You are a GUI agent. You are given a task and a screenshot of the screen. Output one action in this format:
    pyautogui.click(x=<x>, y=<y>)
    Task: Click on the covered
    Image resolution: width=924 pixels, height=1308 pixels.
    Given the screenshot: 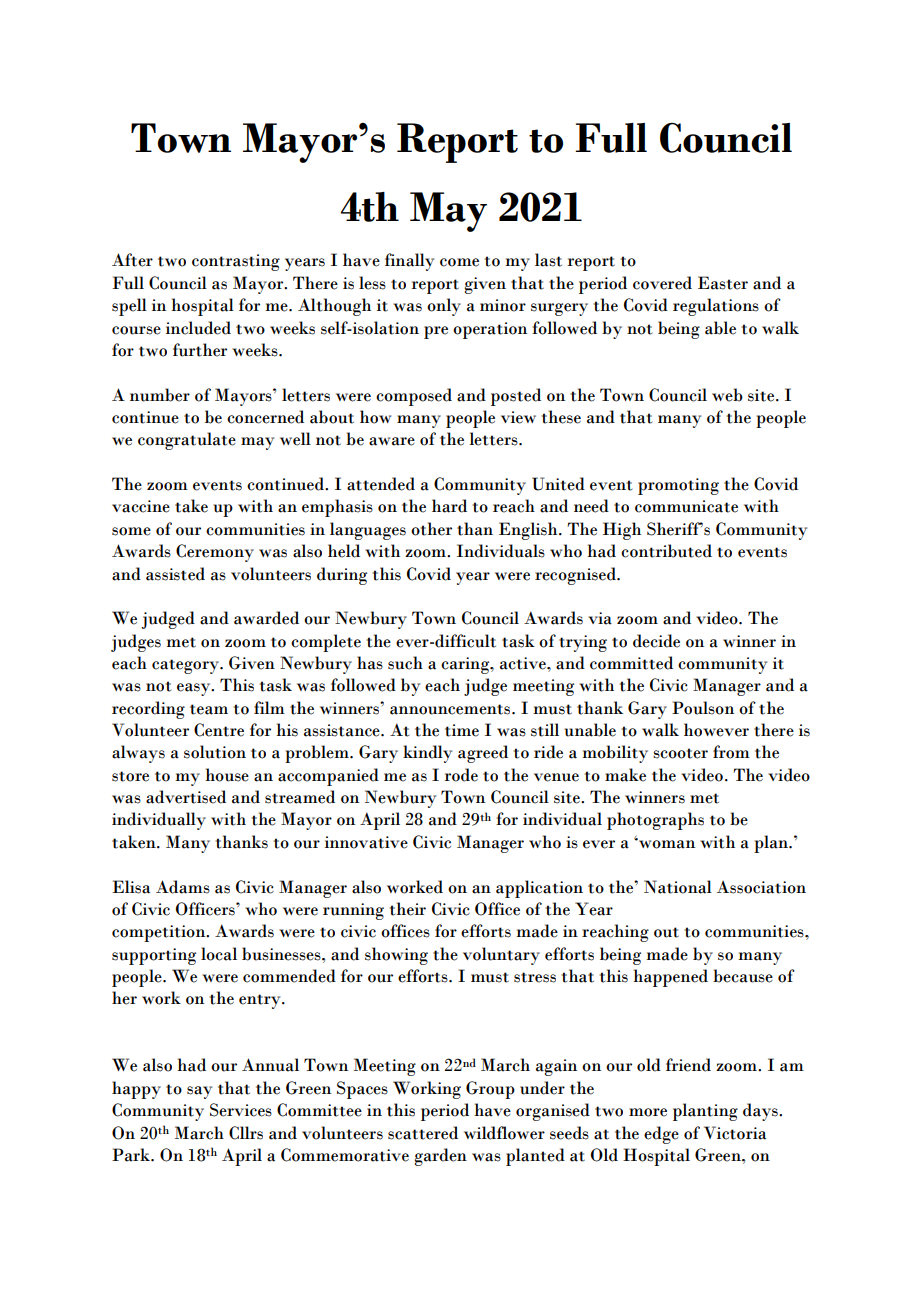 What is the action you would take?
    pyautogui.click(x=662, y=283)
